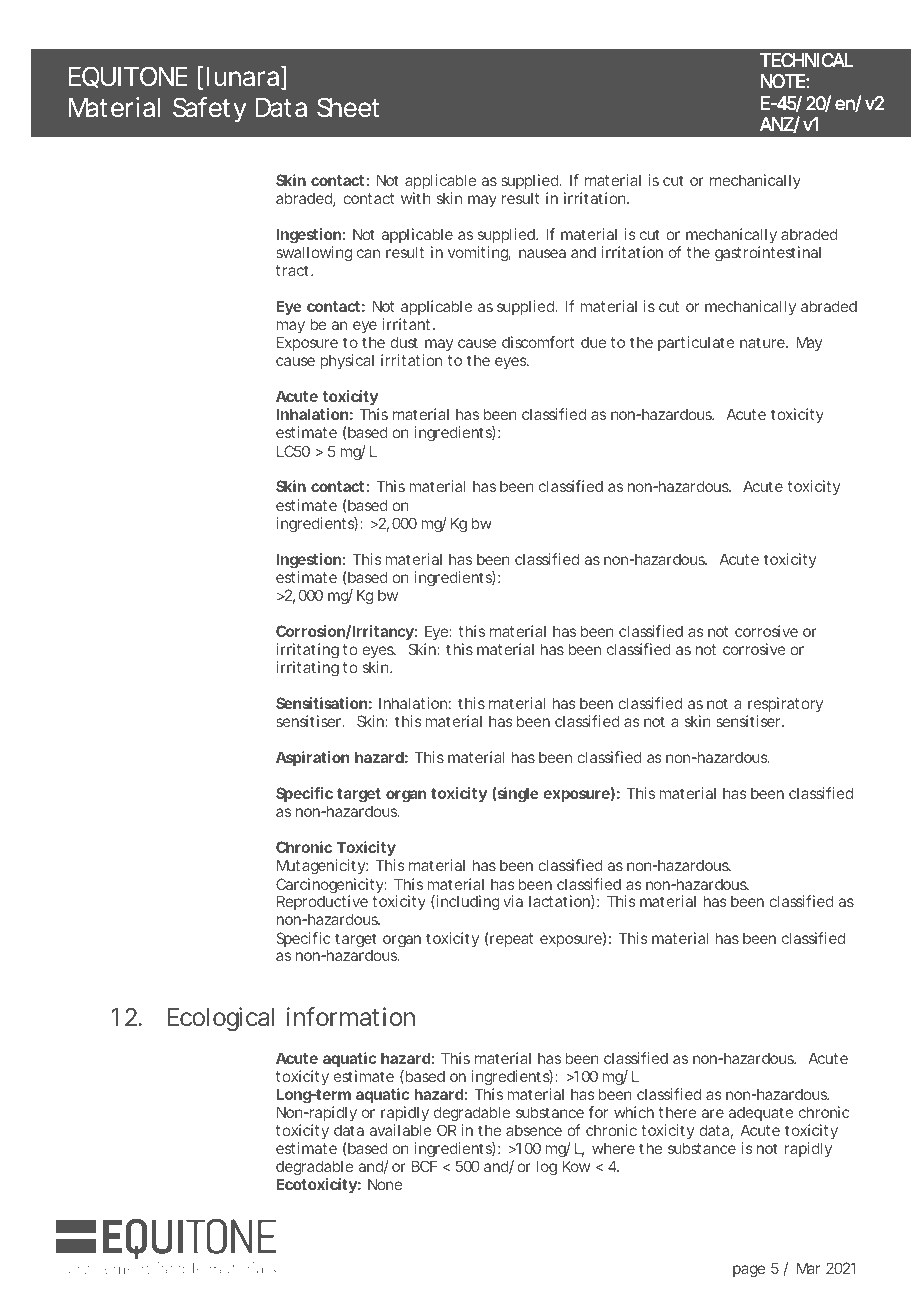 The width and height of the screenshot is (924, 1308). I want to click on respiratory, so click(784, 706).
